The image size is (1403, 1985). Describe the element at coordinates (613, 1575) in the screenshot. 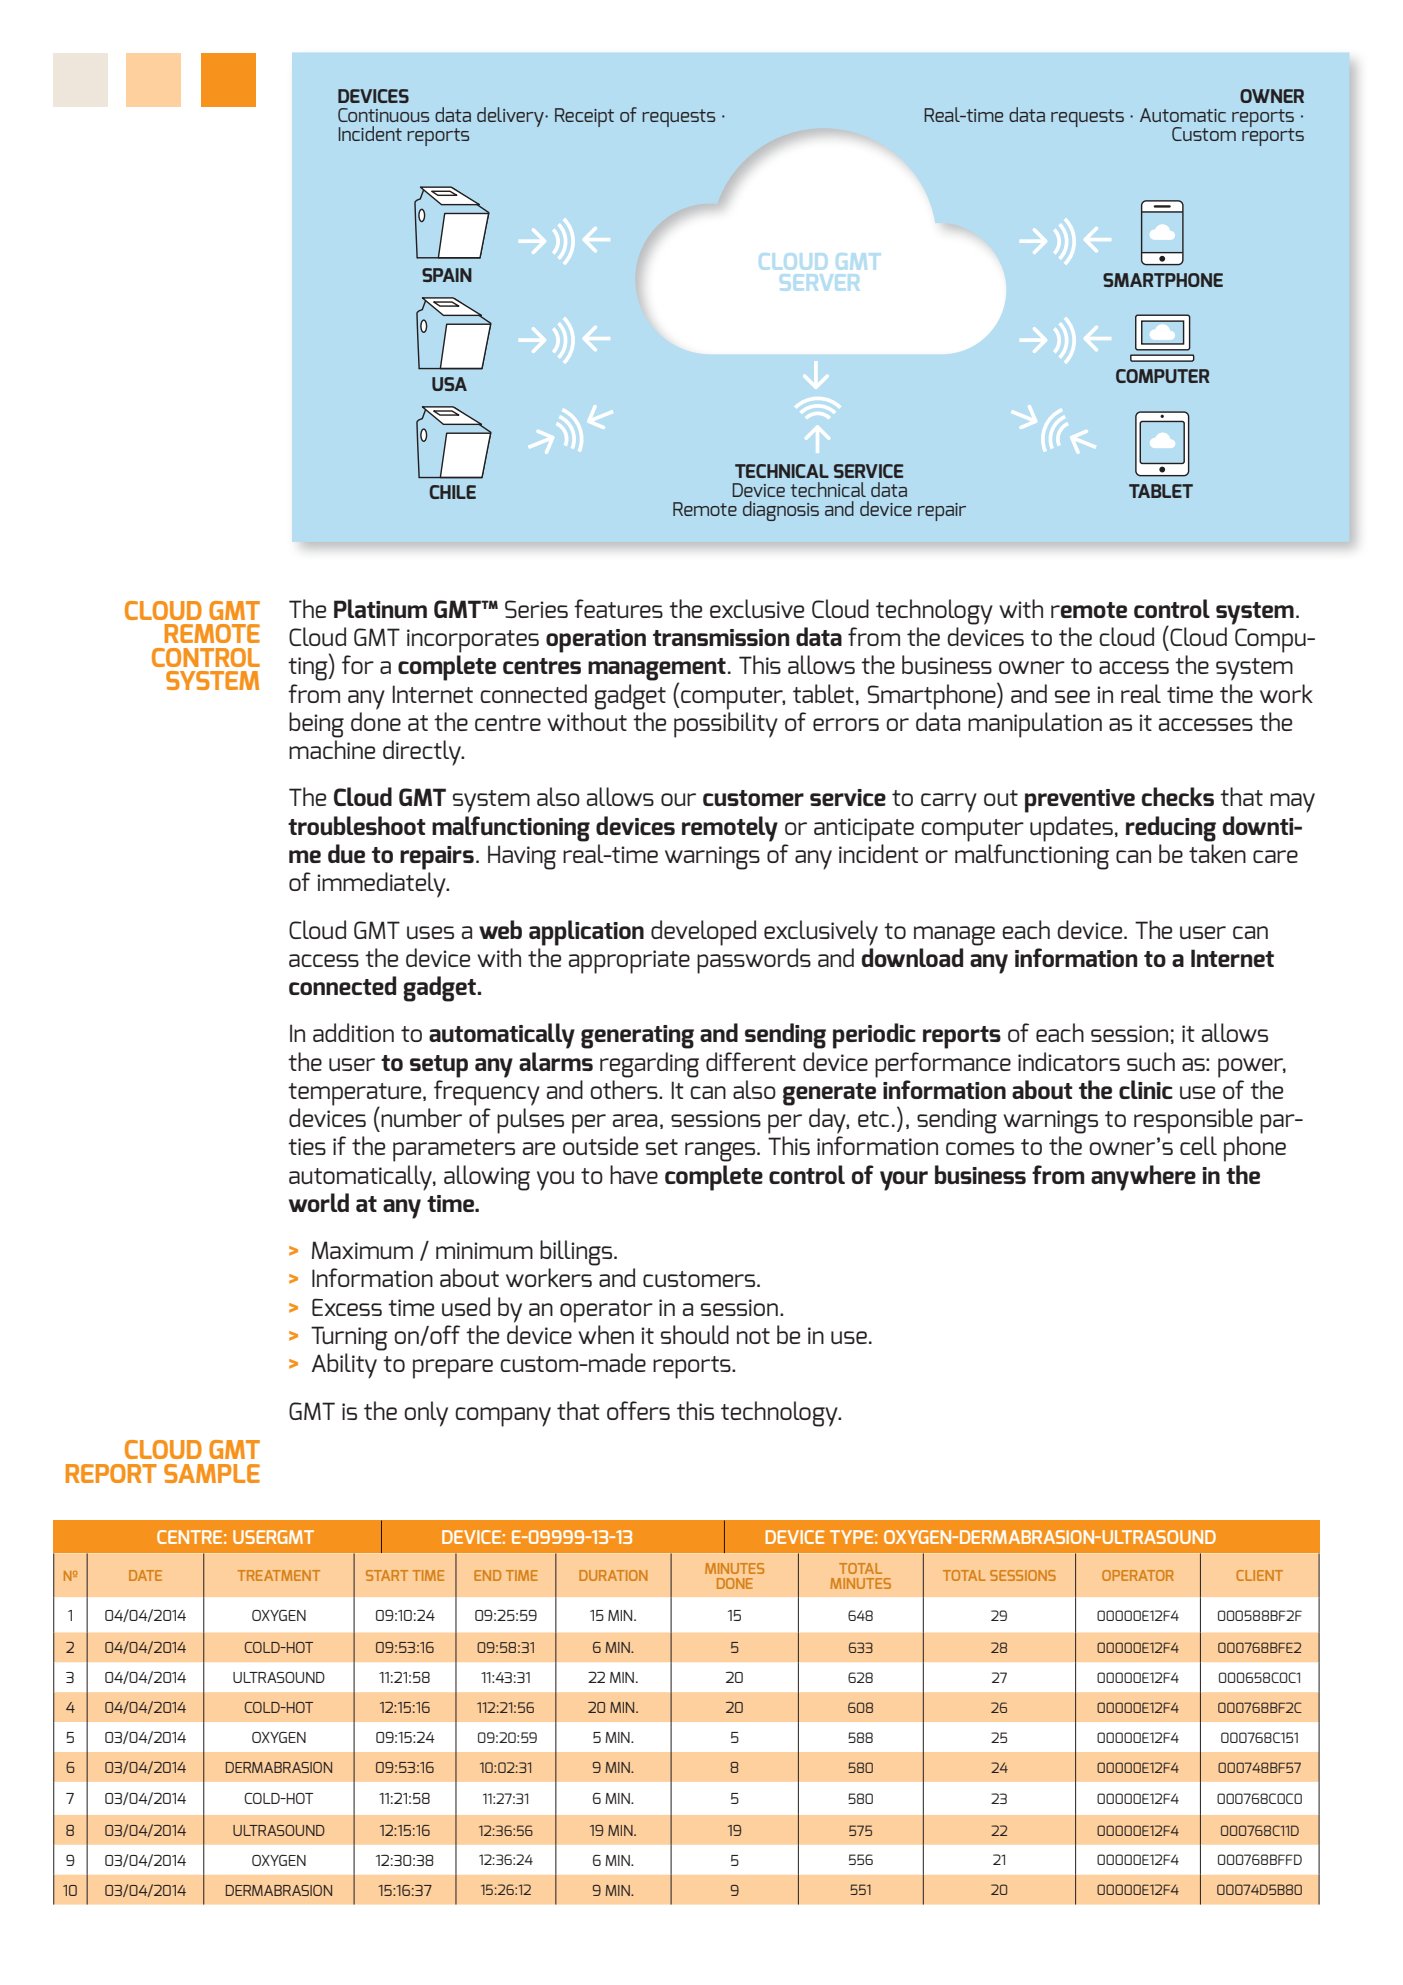

I see `DURATION` at that location.
